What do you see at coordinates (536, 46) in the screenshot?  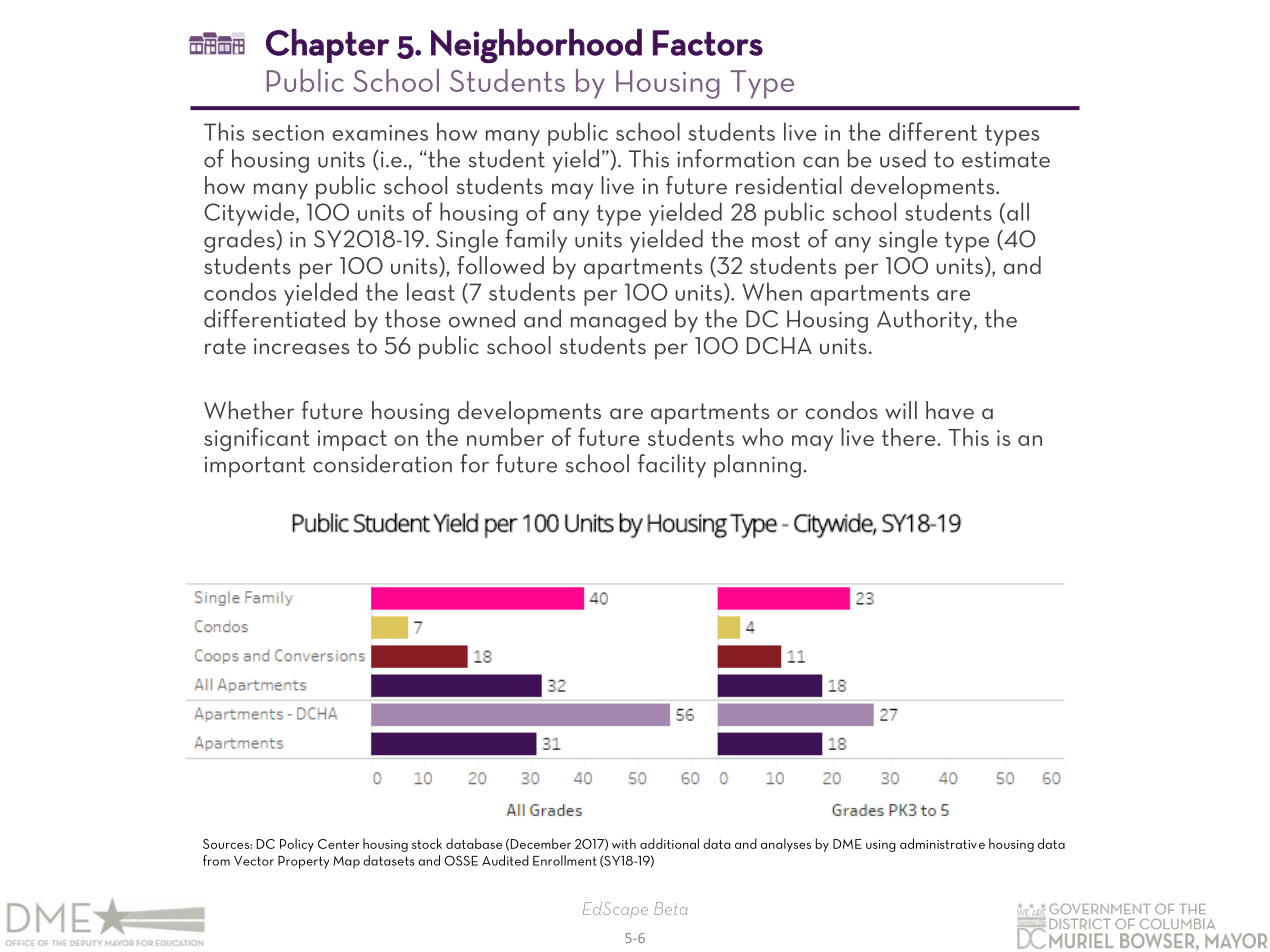 I see `Neighborhood` at bounding box center [536, 46].
